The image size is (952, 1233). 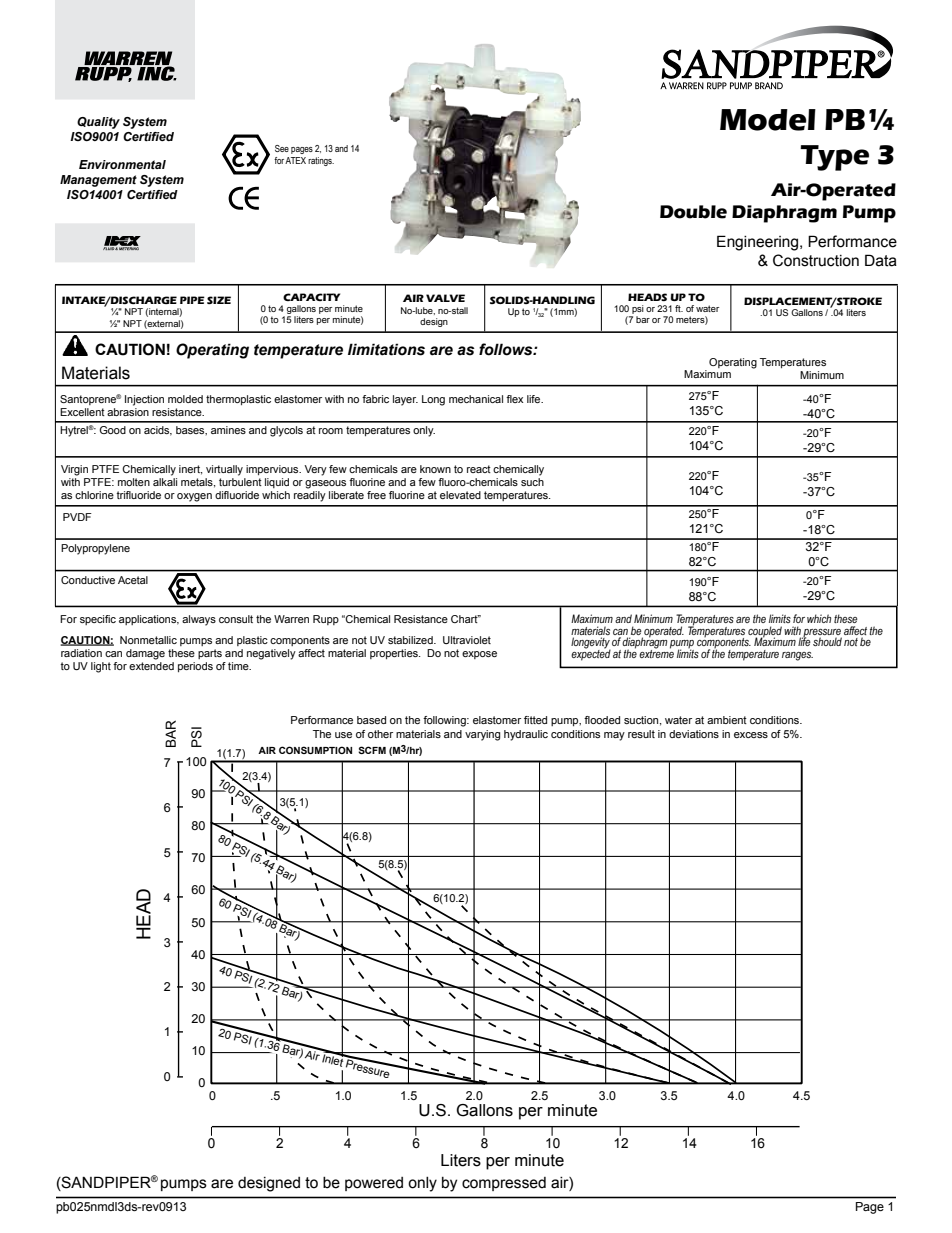 I want to click on Construction, so click(x=816, y=260).
